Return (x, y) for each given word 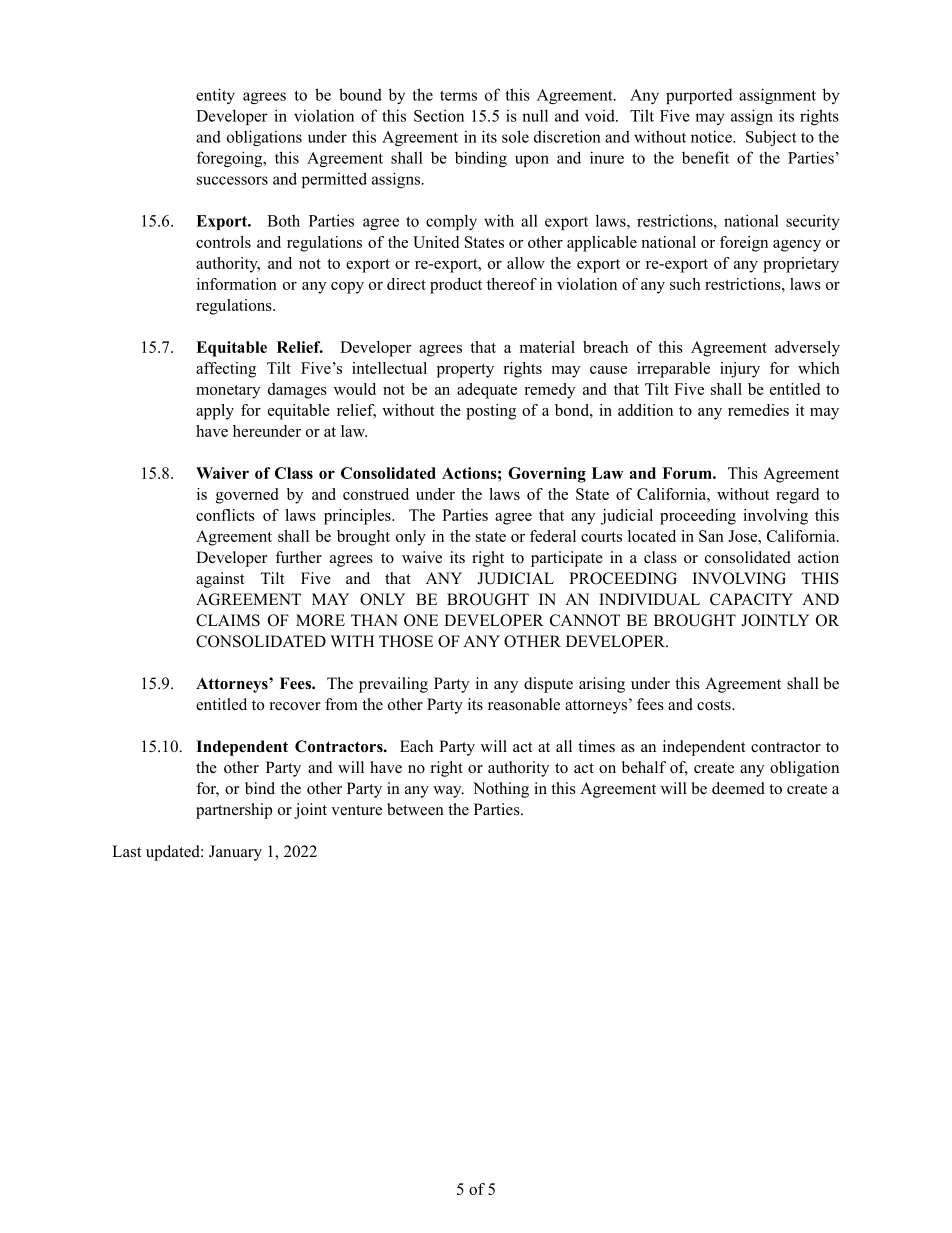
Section (439, 115)
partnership (234, 811)
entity (215, 96)
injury (740, 370)
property (465, 371)
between (415, 809)
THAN (374, 620)
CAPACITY (751, 599)
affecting (226, 370)
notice (712, 136)
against (220, 580)
